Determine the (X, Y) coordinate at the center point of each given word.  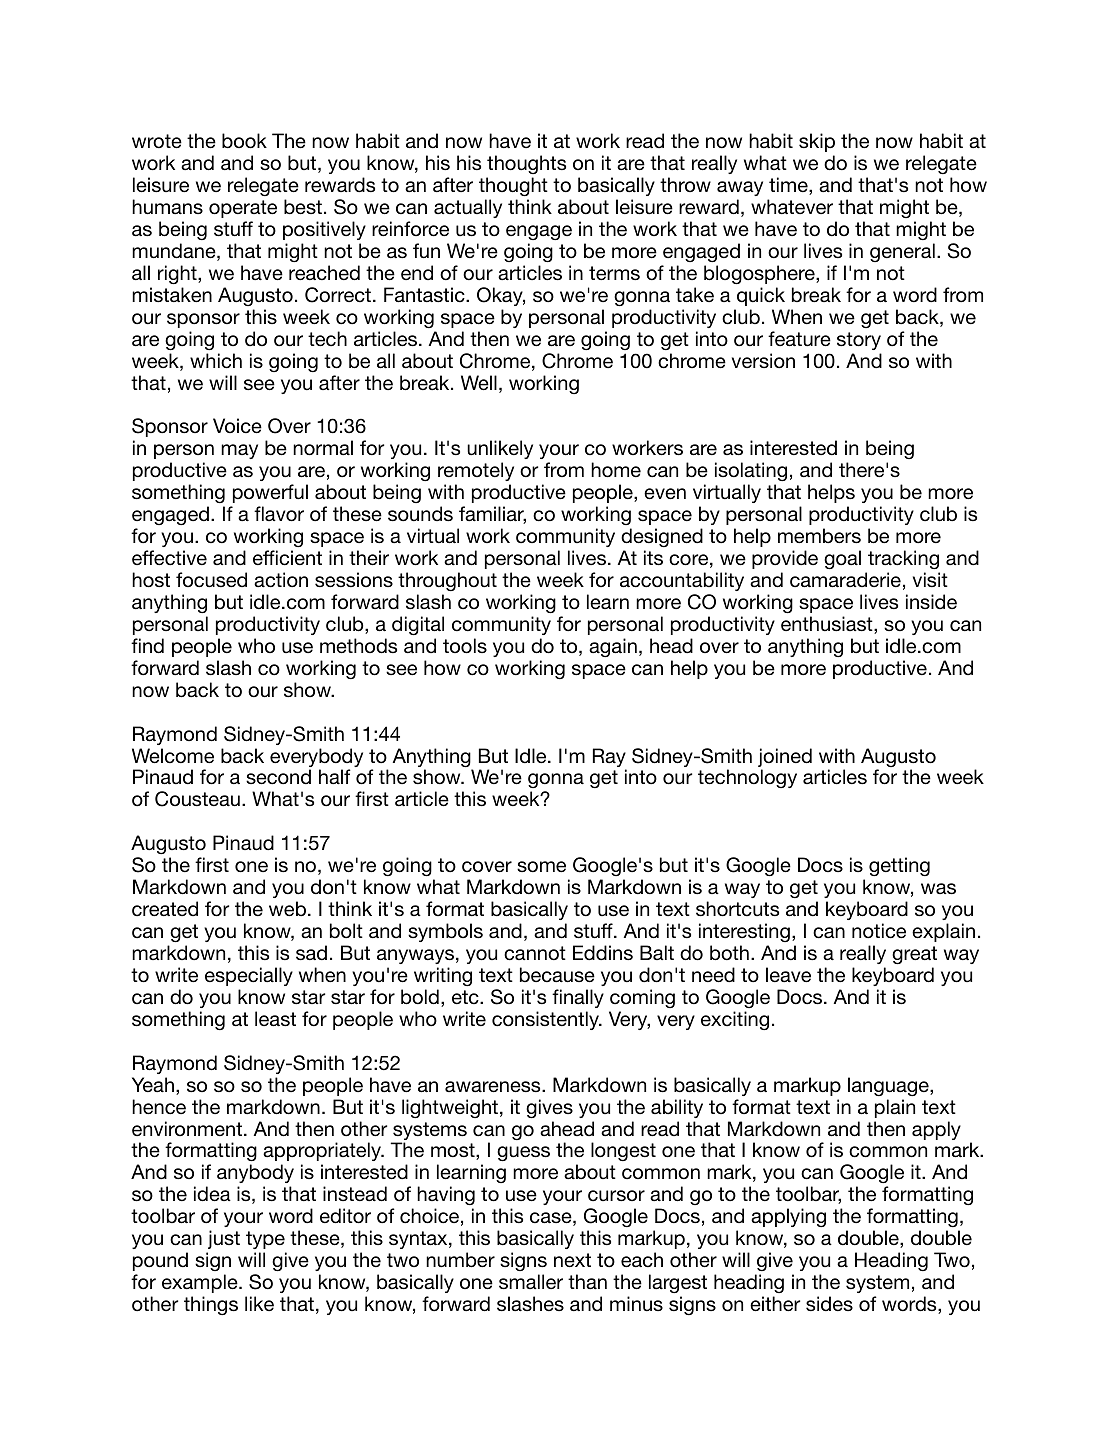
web (287, 908)
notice (879, 931)
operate (243, 209)
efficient (287, 558)
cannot (535, 953)
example (201, 1283)
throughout (447, 581)
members (819, 536)
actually (468, 208)
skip (817, 142)
